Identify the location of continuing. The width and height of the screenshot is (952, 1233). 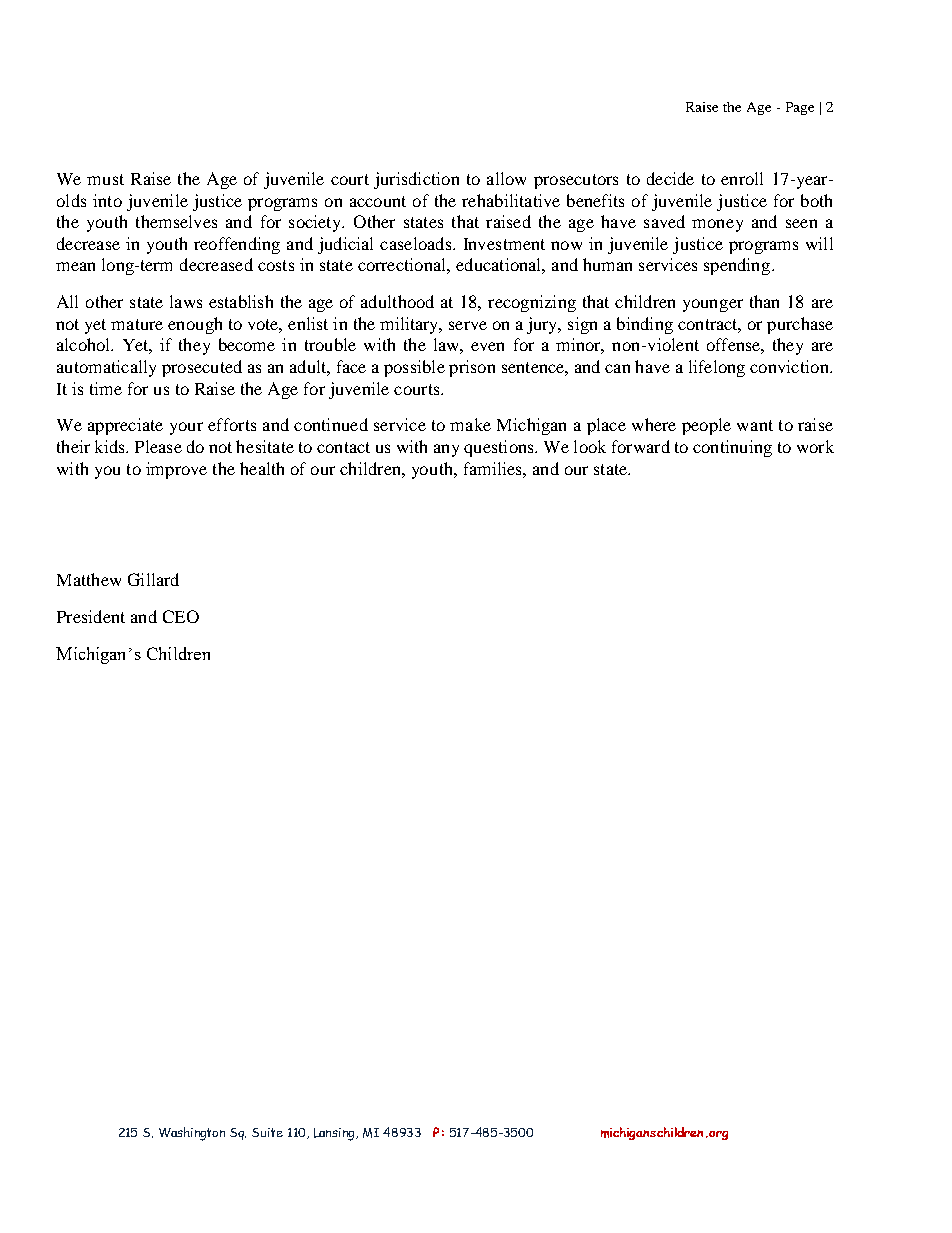
(732, 448).
